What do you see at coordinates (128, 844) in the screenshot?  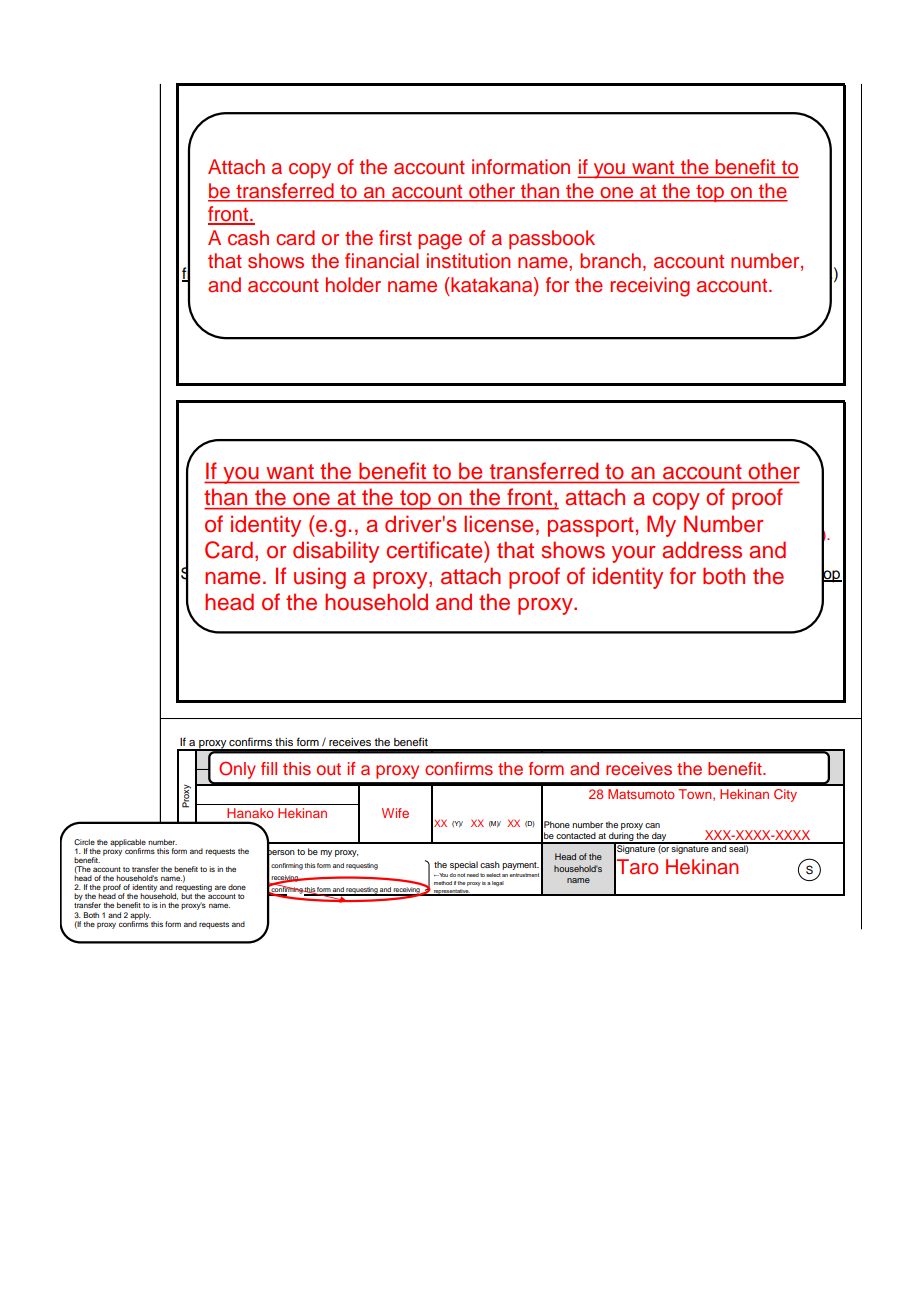 I see `applicable` at bounding box center [128, 844].
